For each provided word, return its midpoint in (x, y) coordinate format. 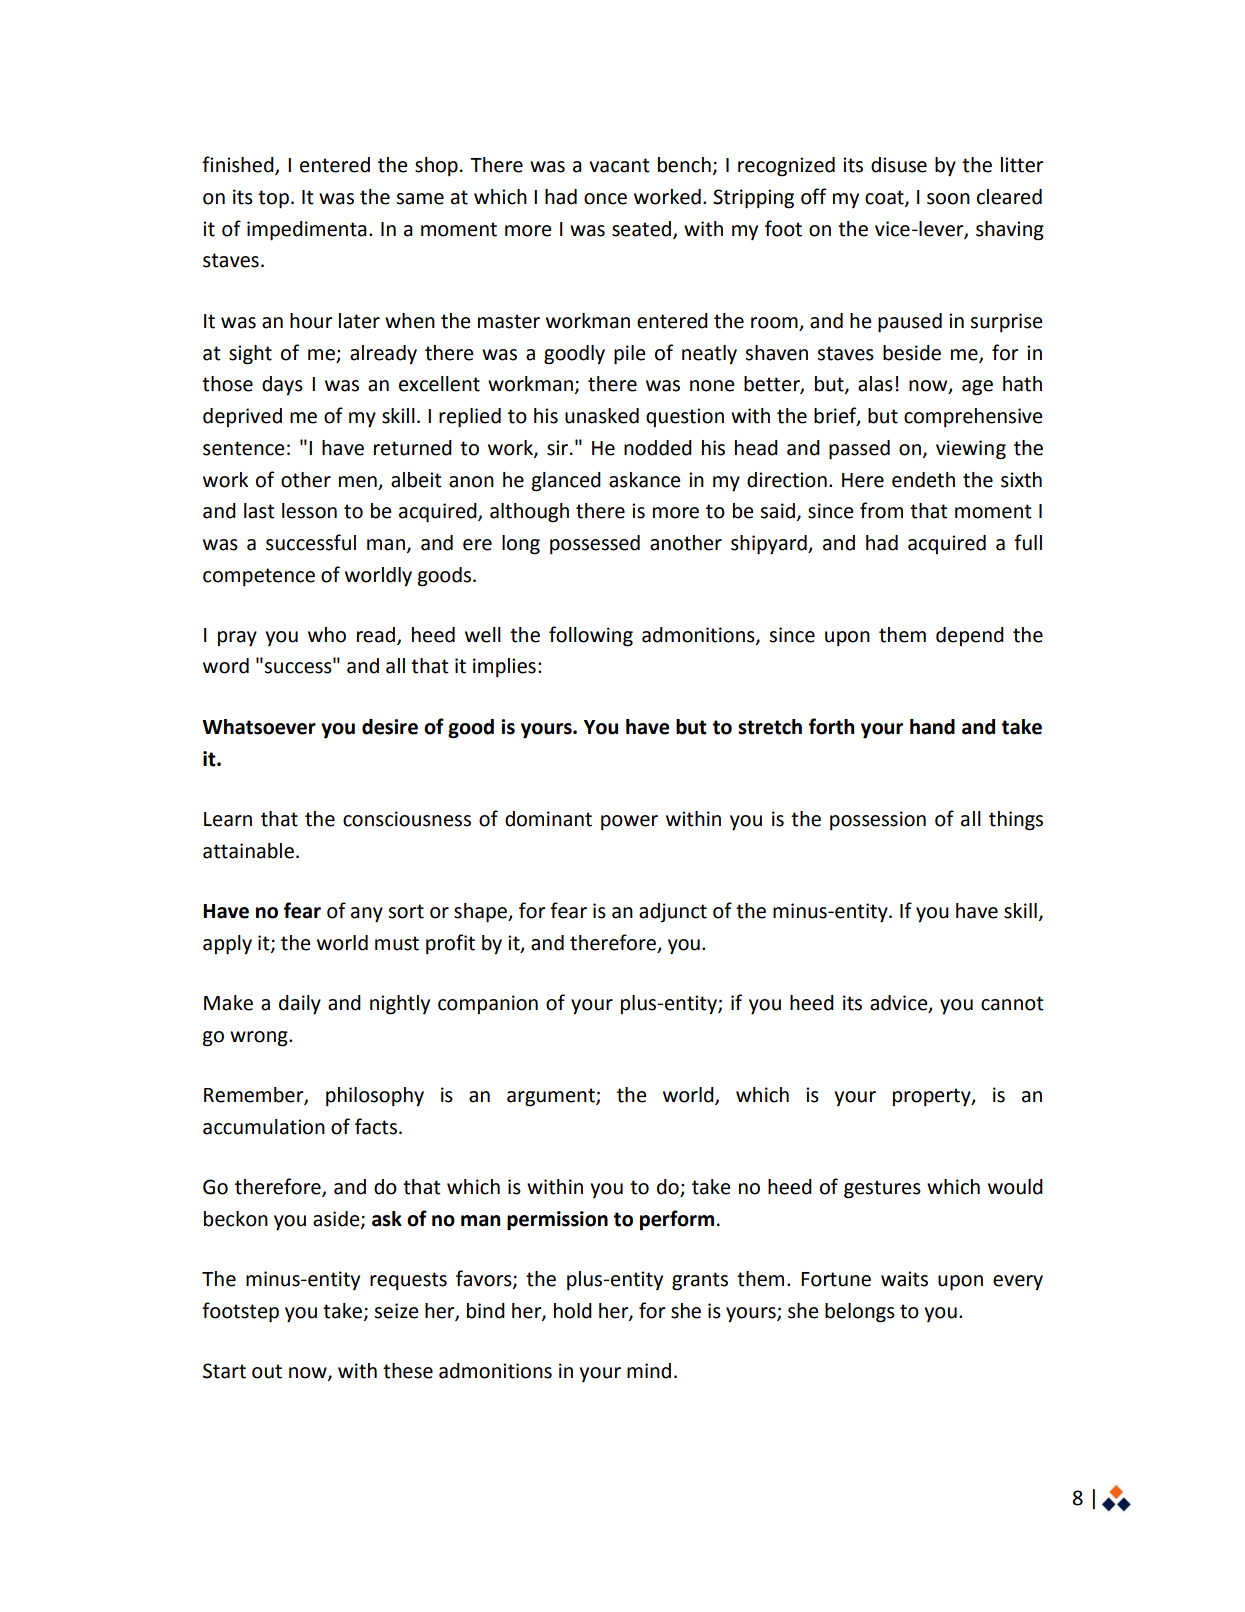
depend (970, 636)
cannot (1012, 1003)
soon (948, 199)
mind (649, 1371)
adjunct (673, 913)
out (267, 1371)
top (273, 199)
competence (259, 577)
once (605, 199)
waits (904, 1279)
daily (300, 1005)
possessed (595, 545)
